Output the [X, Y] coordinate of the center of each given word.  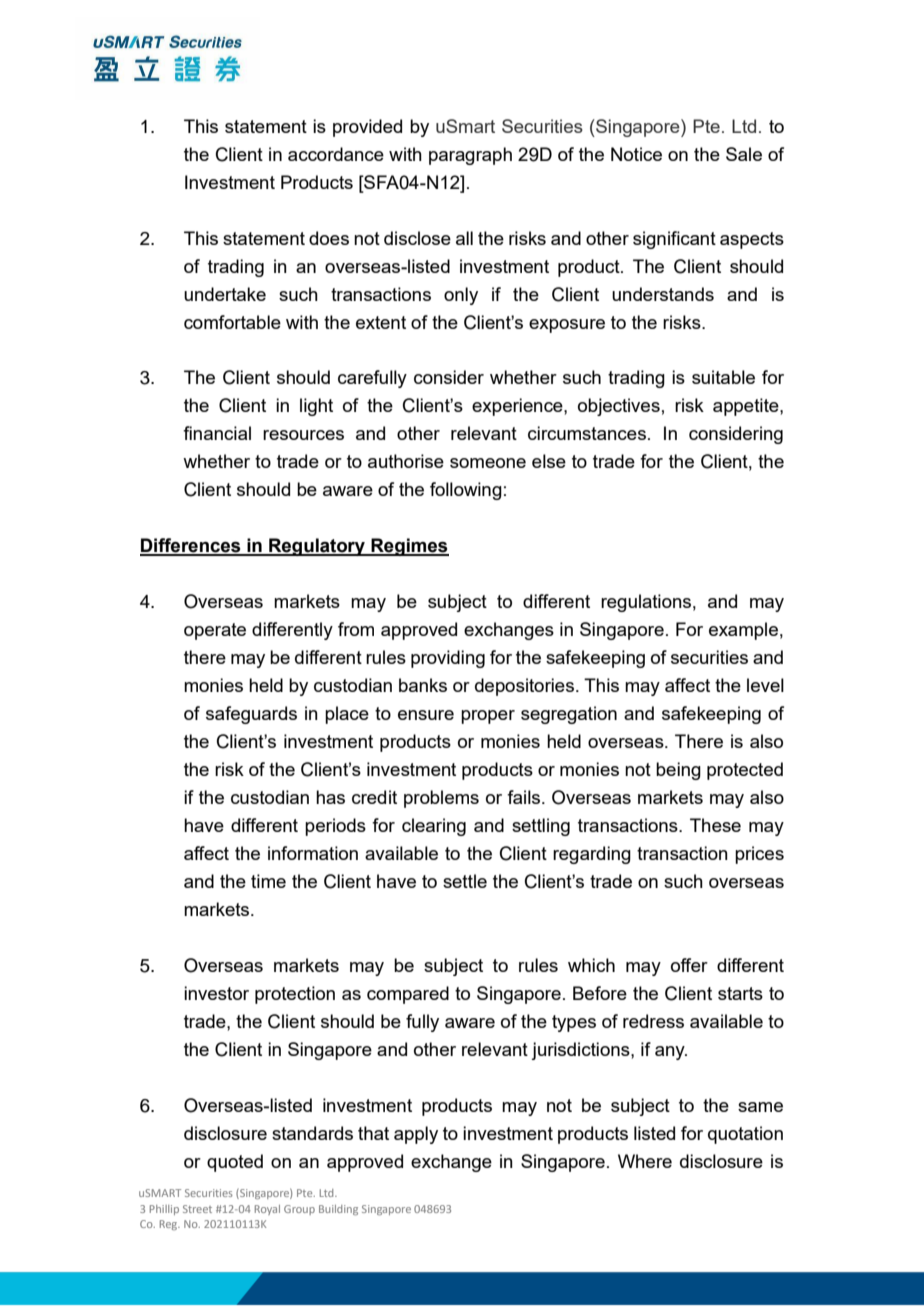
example [743, 631]
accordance [336, 154]
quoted [235, 1163]
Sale [744, 154]
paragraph [470, 156]
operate [215, 631]
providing [448, 659]
